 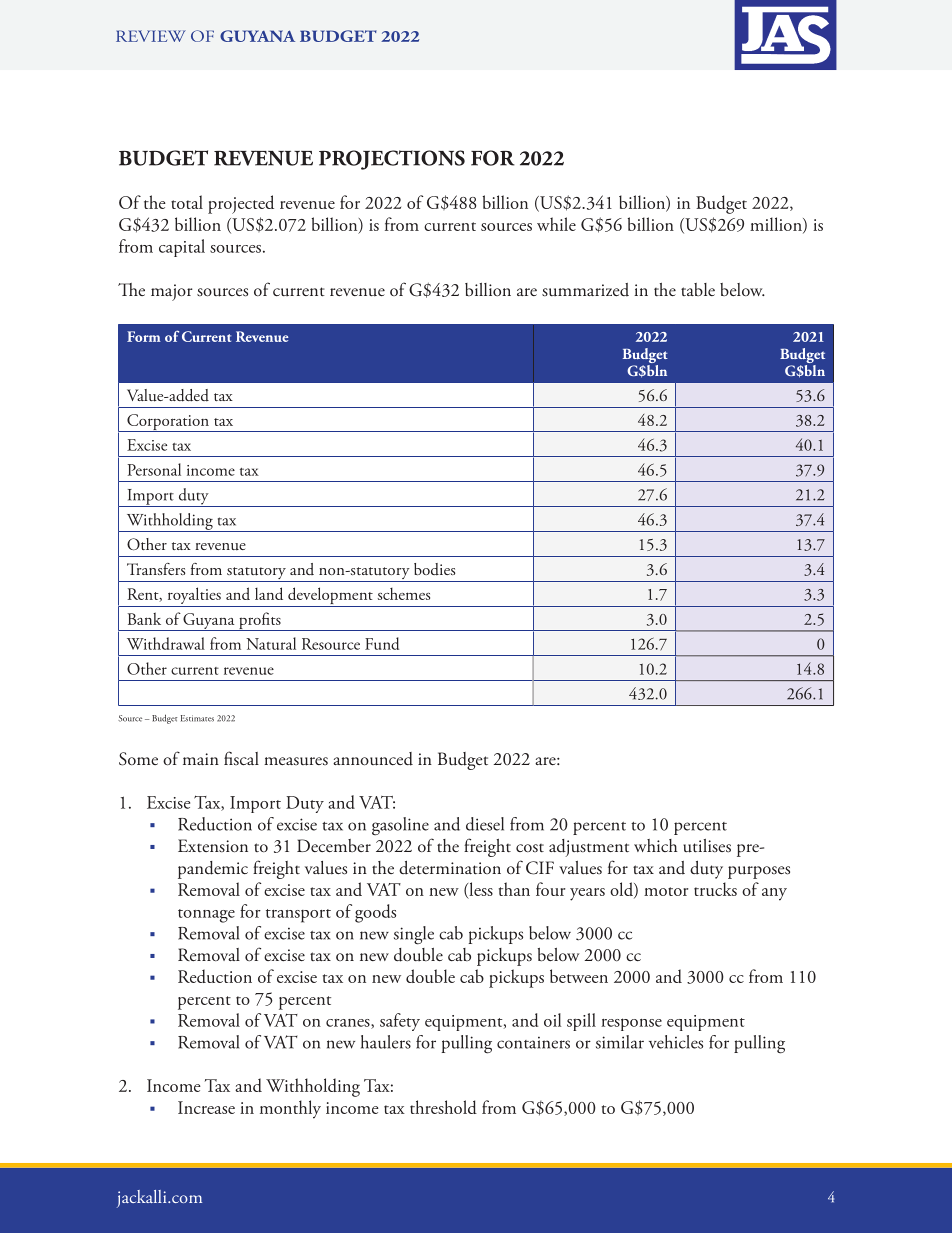 I want to click on Increase, so click(x=206, y=1107).
